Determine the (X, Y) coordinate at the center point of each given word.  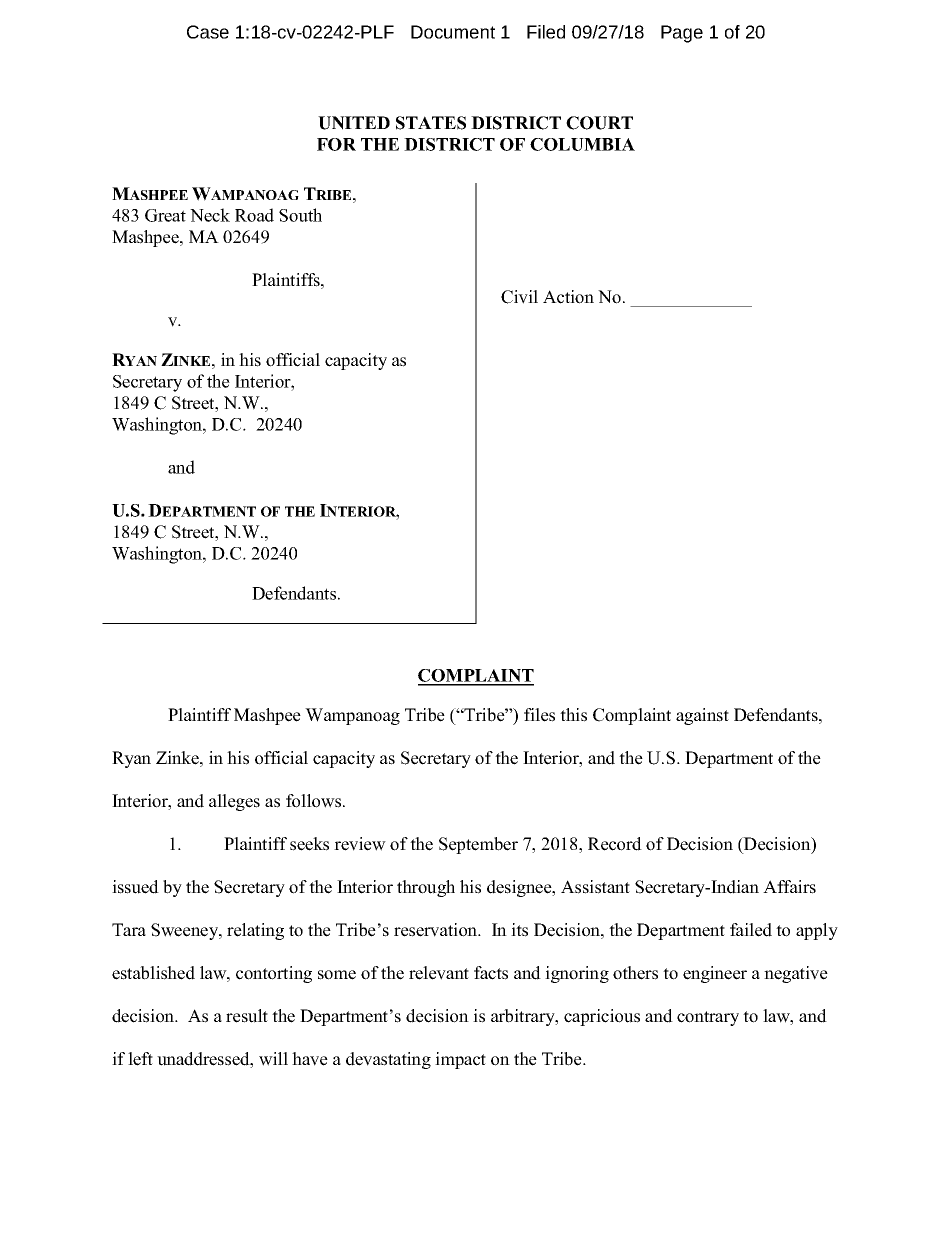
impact (460, 1060)
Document (453, 32)
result (247, 1016)
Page (682, 34)
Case (208, 32)
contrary (708, 1018)
